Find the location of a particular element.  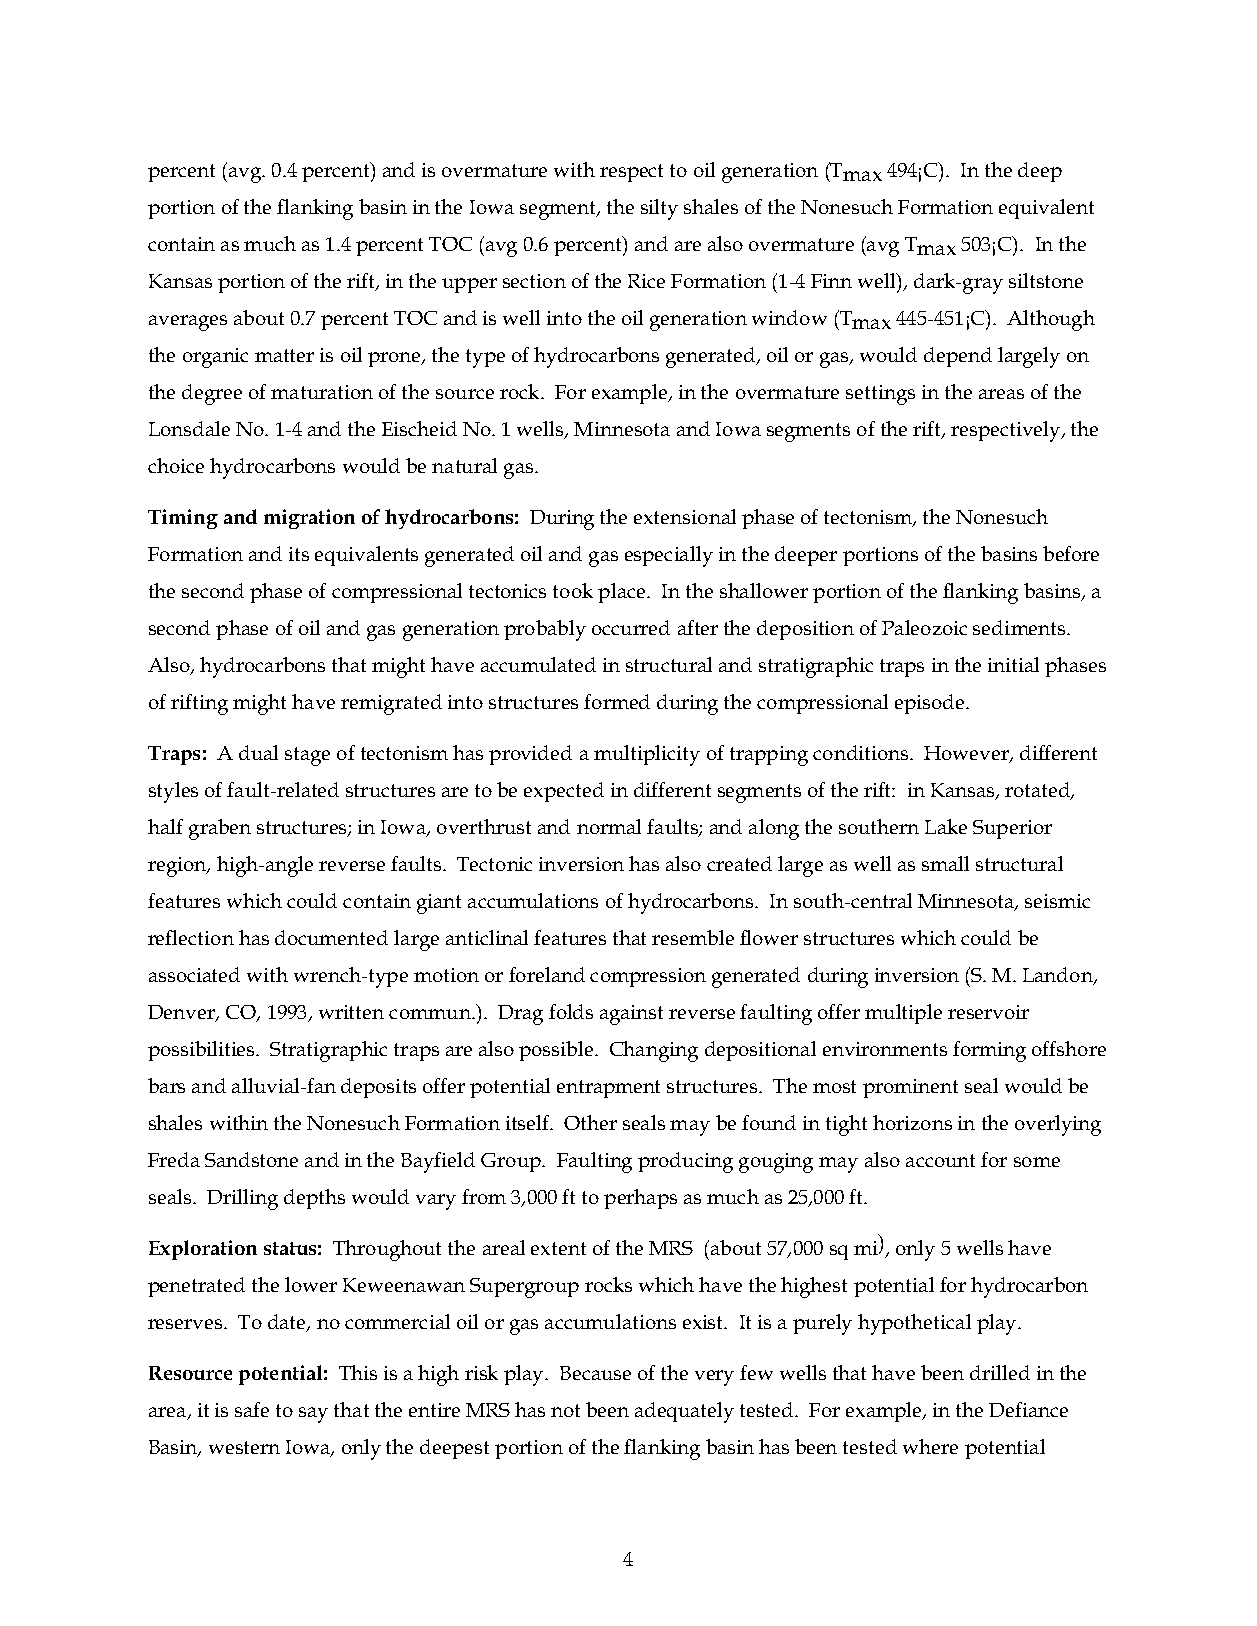

averages is located at coordinates (188, 323).
